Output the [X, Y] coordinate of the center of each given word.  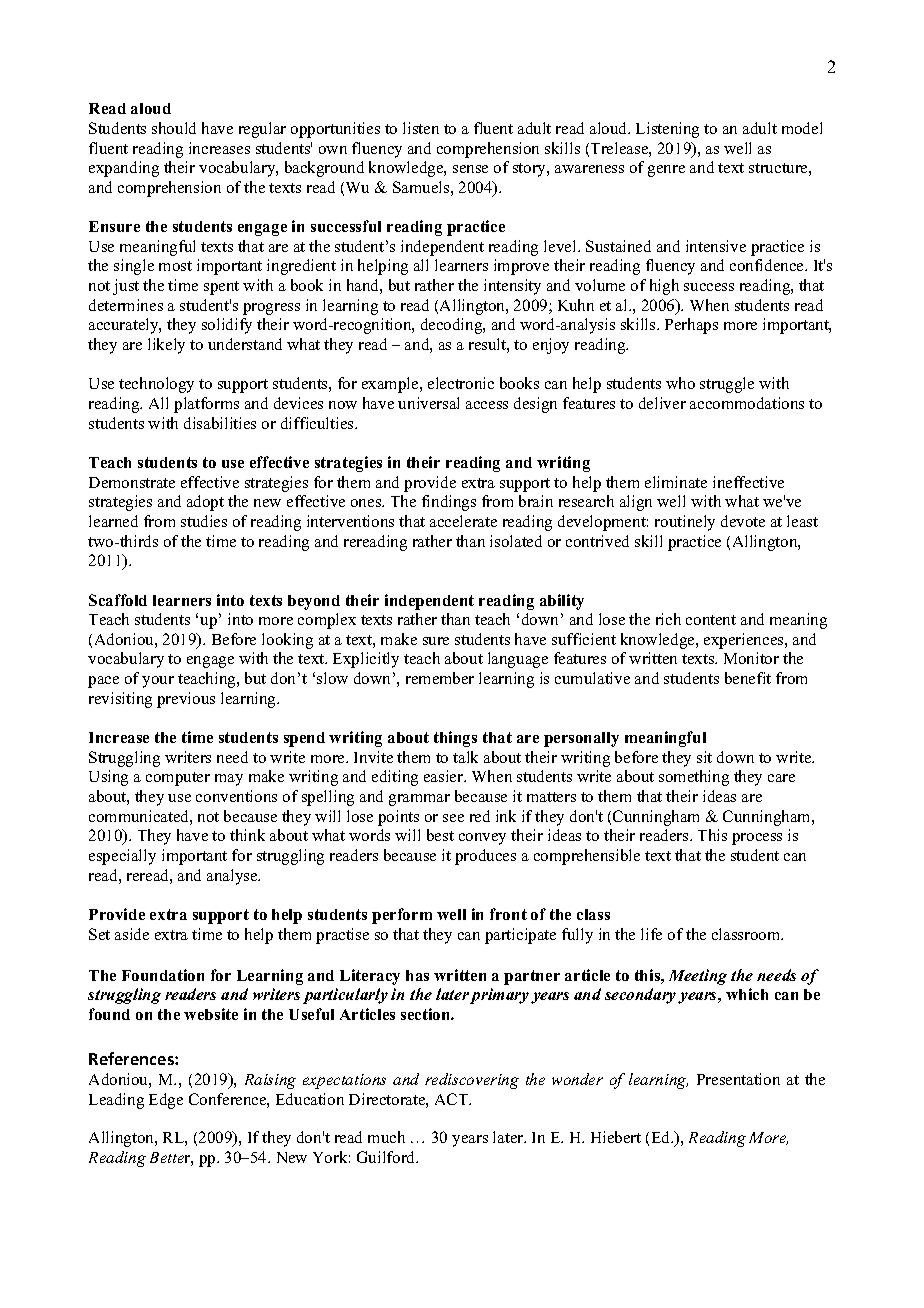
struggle [727, 385]
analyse [233, 877]
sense [470, 169]
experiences [745, 641]
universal [428, 403]
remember [440, 678]
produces [485, 857]
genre [666, 171]
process [757, 839]
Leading [116, 1101]
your [158, 682]
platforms [206, 405]
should [174, 128]
